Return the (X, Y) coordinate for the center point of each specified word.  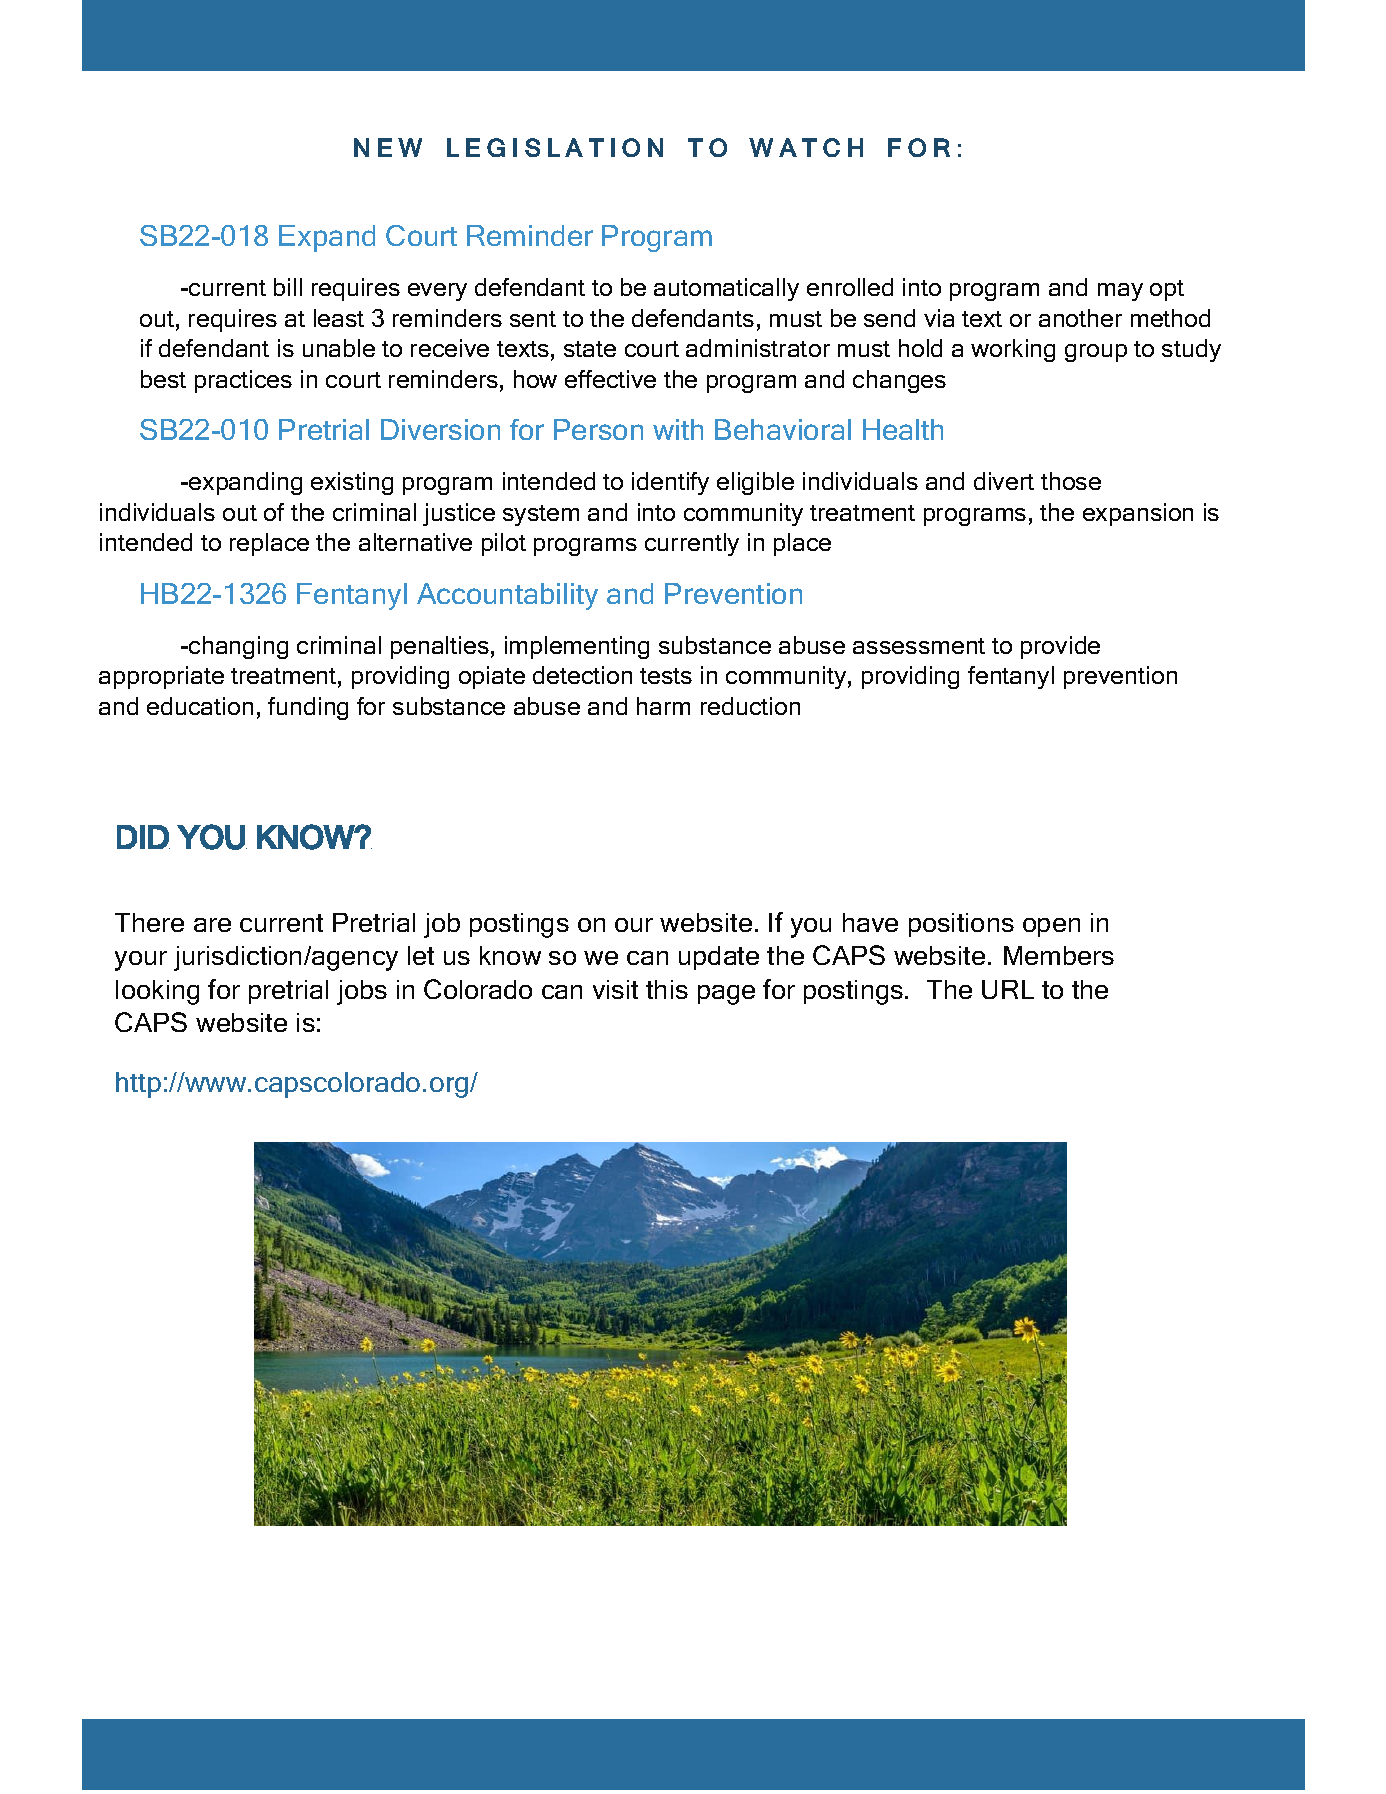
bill (288, 287)
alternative (415, 542)
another (1080, 318)
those (1071, 481)
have (870, 922)
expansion (1138, 514)
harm (663, 706)
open (1051, 927)
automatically (726, 289)
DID (143, 837)
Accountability (507, 596)
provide (1060, 647)
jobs (362, 992)
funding (308, 708)
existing (352, 483)
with (678, 429)
